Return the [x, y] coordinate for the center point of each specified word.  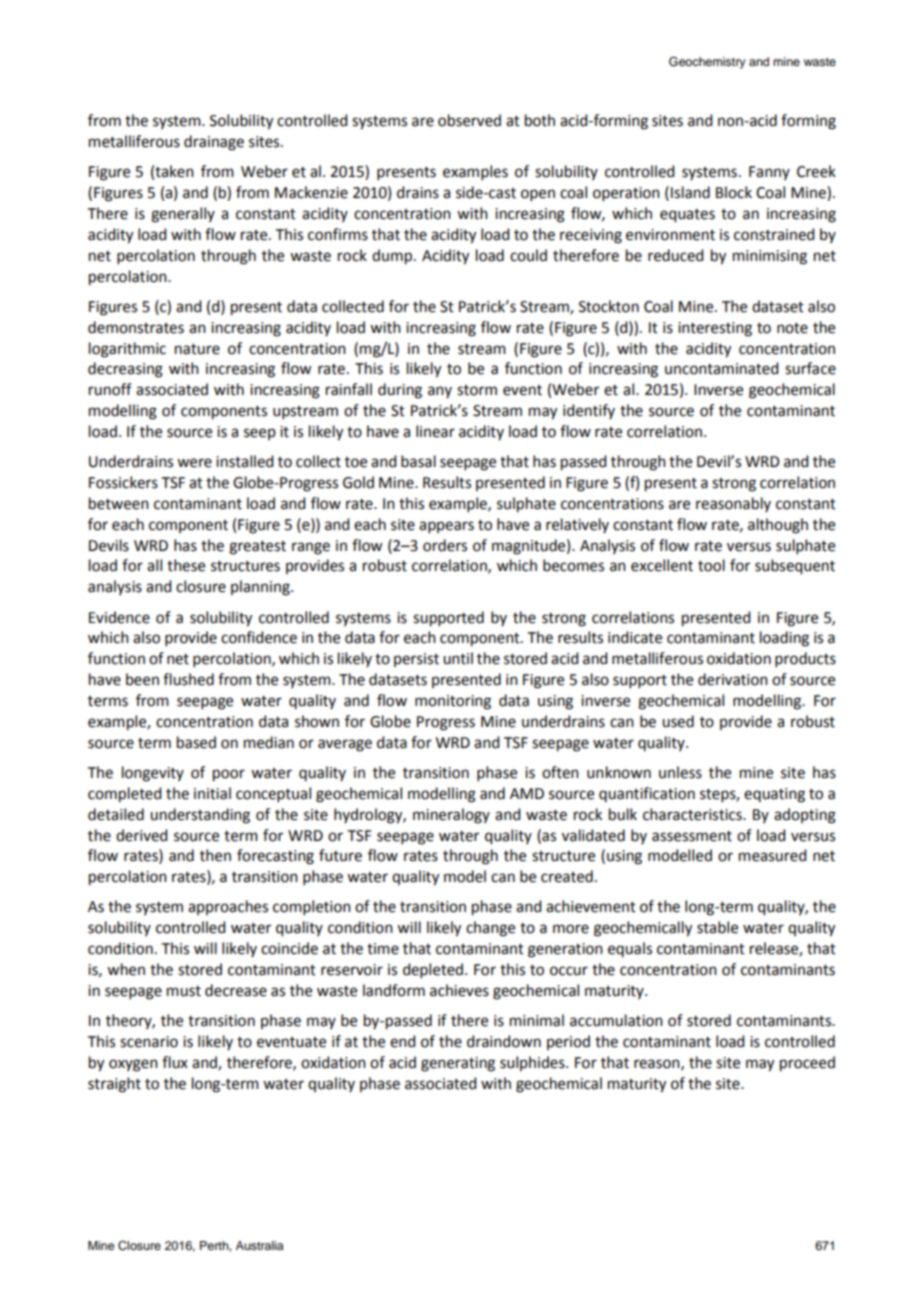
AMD [527, 793]
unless [680, 772]
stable [717, 927]
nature [197, 349]
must [184, 991]
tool [711, 565]
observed [469, 120]
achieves [459, 990]
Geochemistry [707, 63]
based [196, 742]
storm [477, 390]
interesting [715, 329]
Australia [259, 1245]
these [186, 565]
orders [445, 545]
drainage [214, 143]
